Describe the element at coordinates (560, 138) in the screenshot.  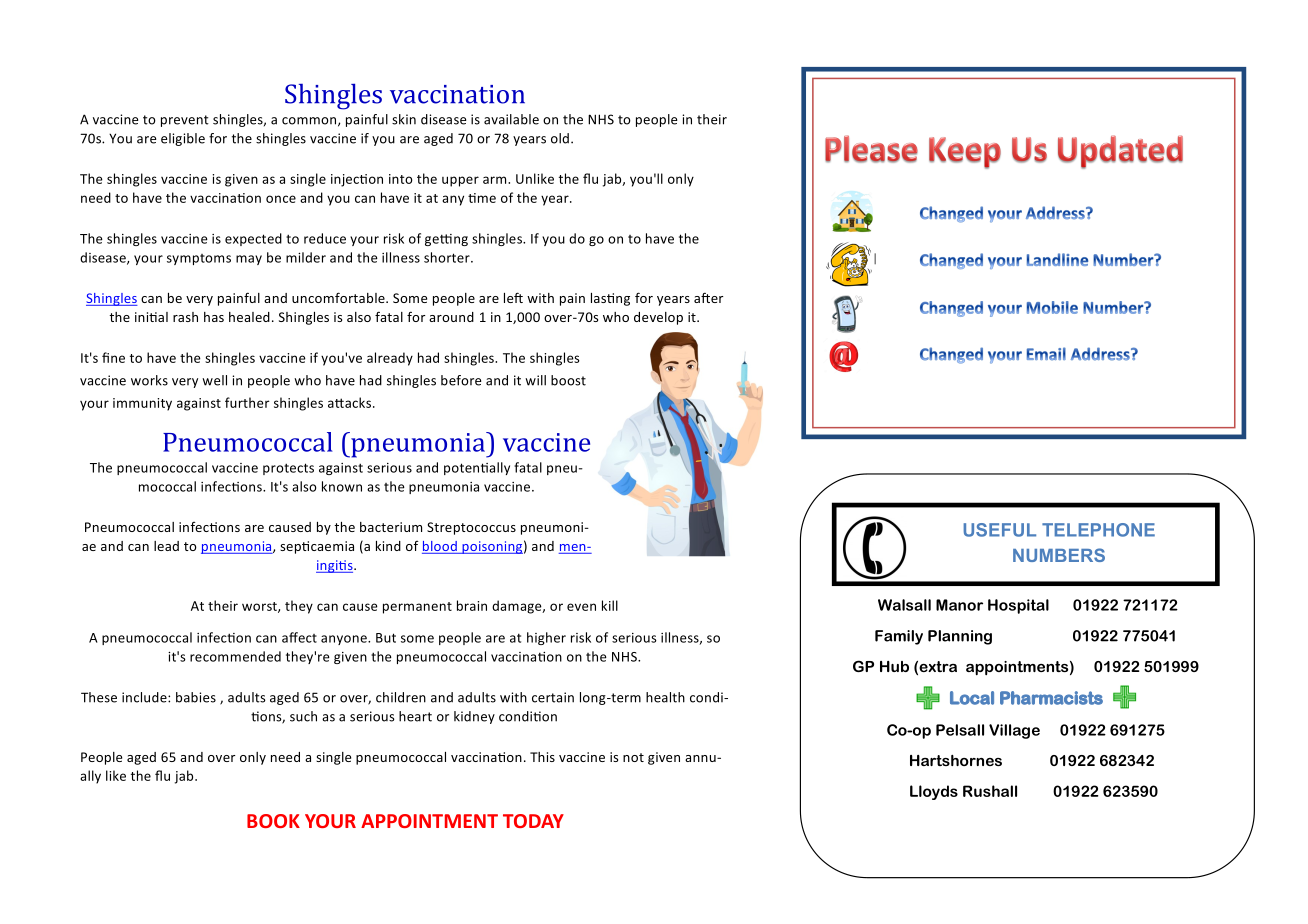
I see `old` at that location.
